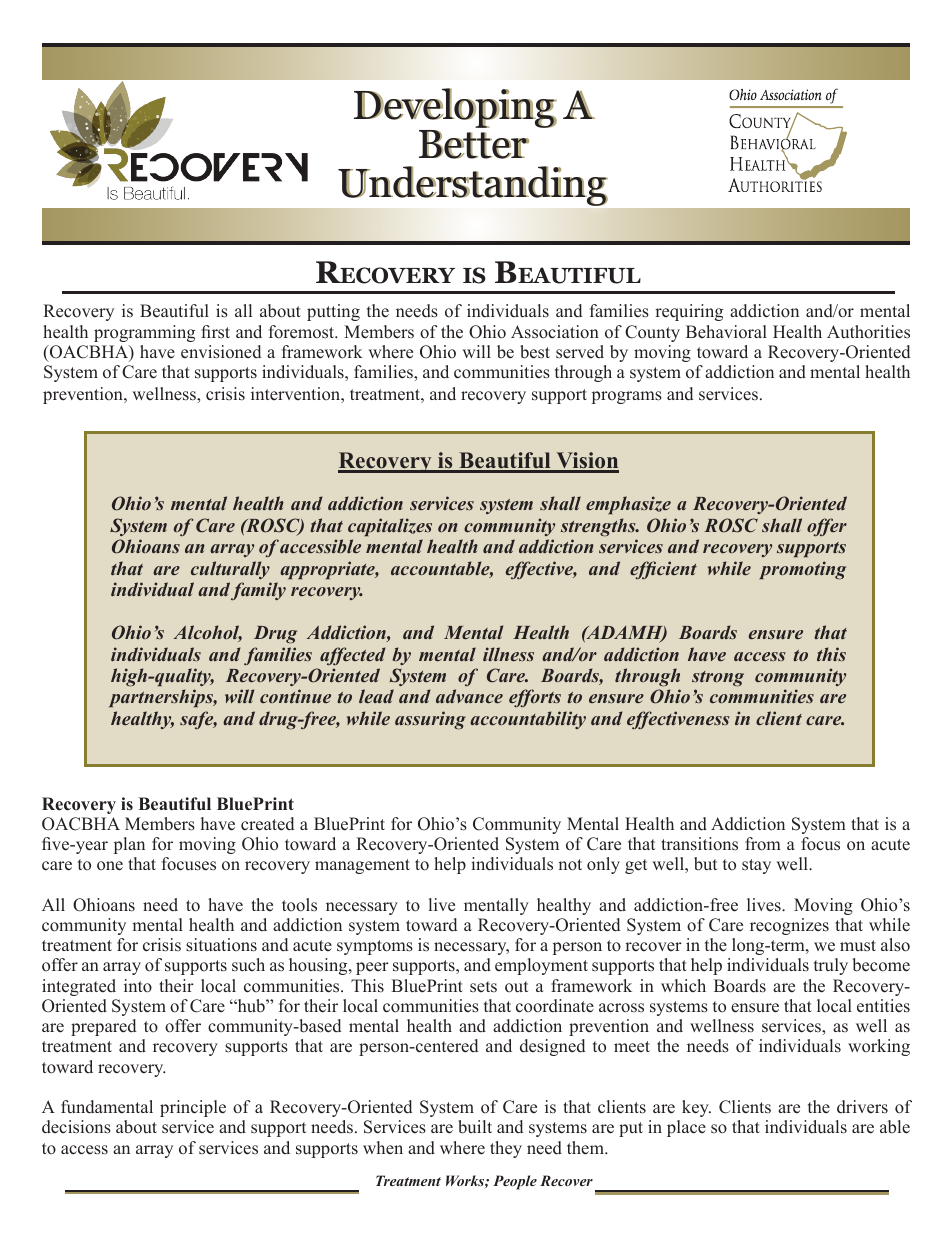 The image size is (952, 1233). What do you see at coordinates (144, 333) in the image?
I see `programming` at bounding box center [144, 333].
